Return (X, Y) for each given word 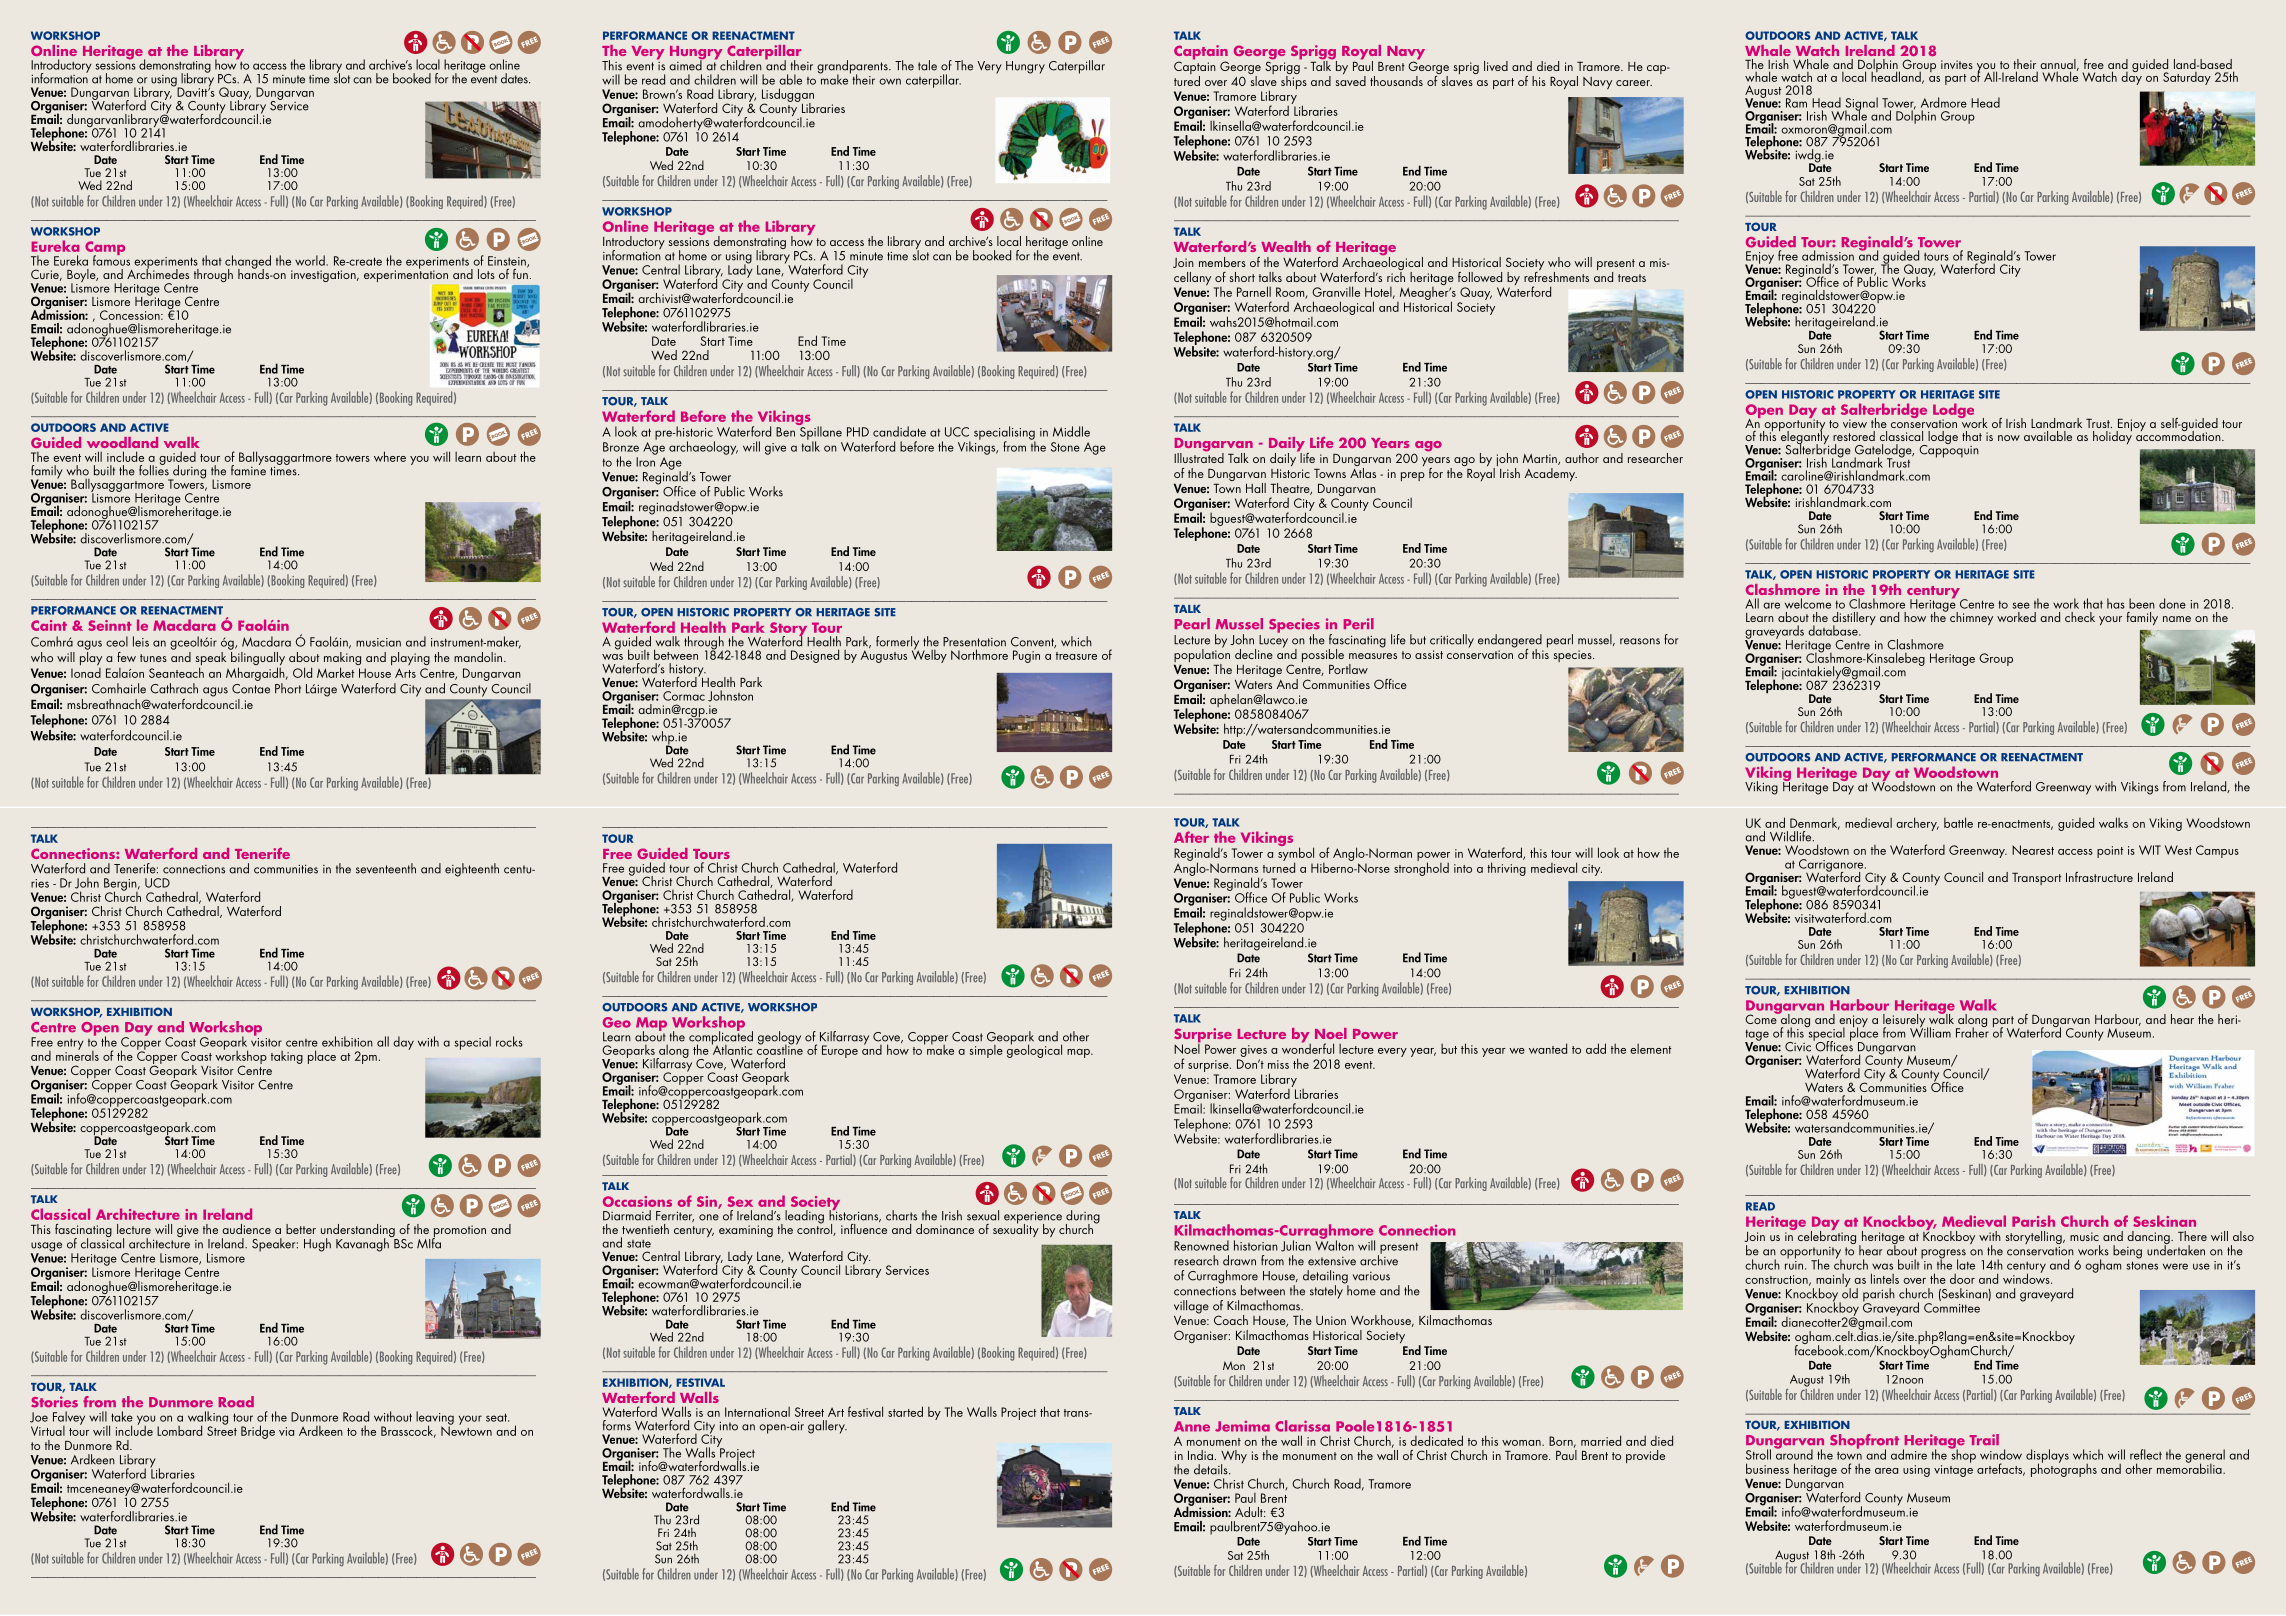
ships (1294, 81)
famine (248, 469)
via (286, 1431)
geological (1034, 1050)
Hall (1256, 488)
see (2021, 605)
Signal (1860, 105)
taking (287, 1057)
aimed (686, 64)
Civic (1798, 1047)
